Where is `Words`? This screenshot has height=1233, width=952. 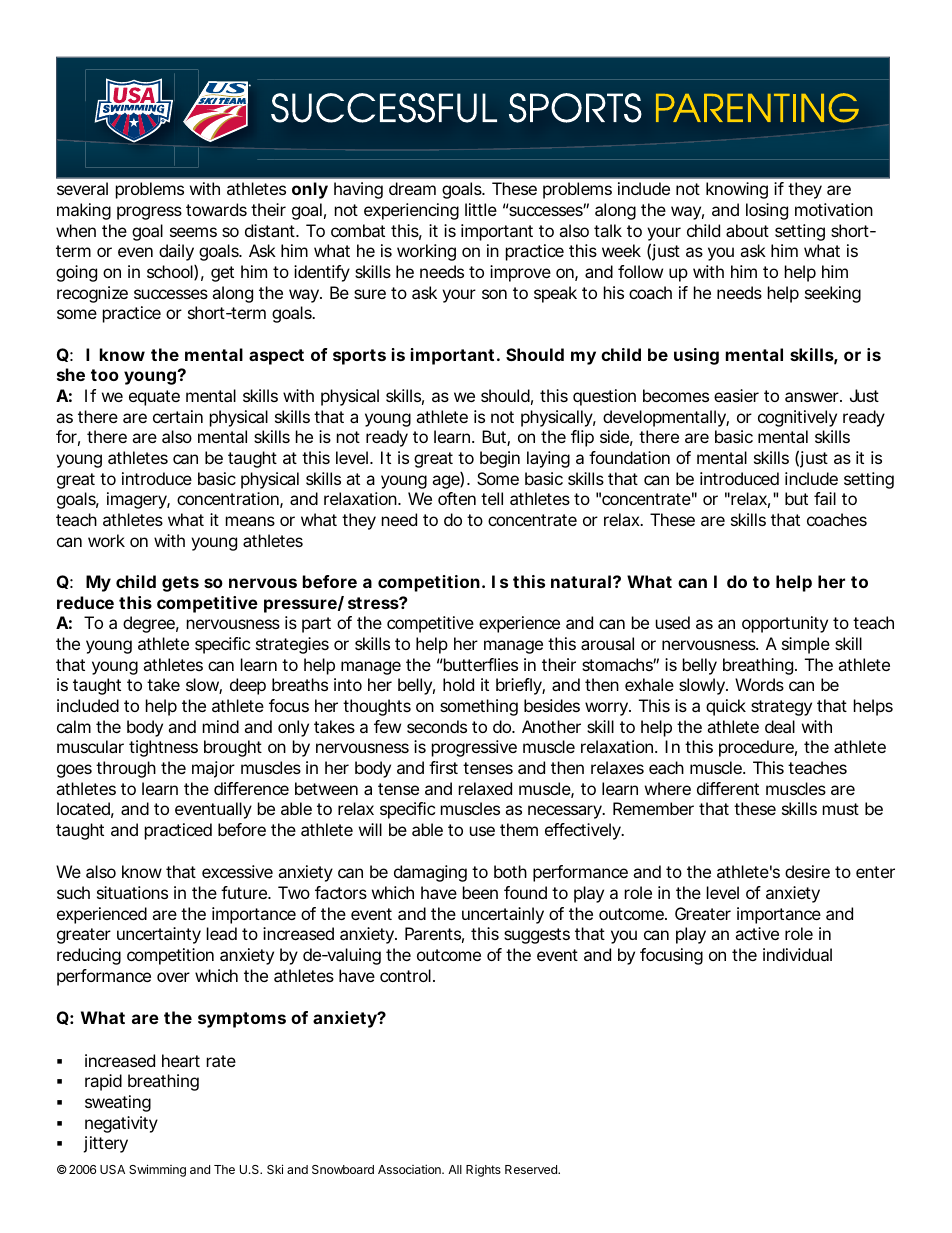
Words is located at coordinates (759, 684).
